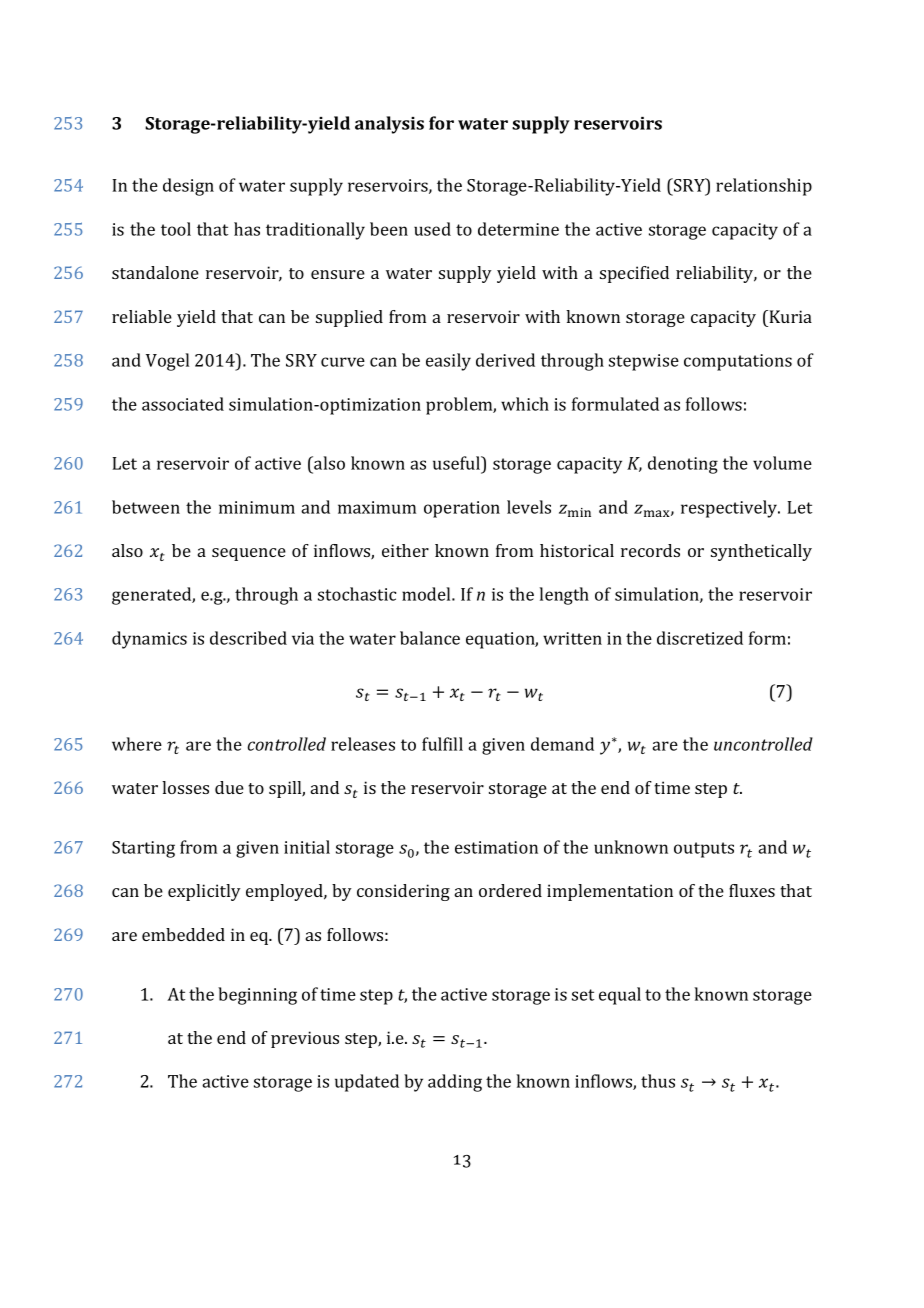  I want to click on estimation, so click(496, 847).
